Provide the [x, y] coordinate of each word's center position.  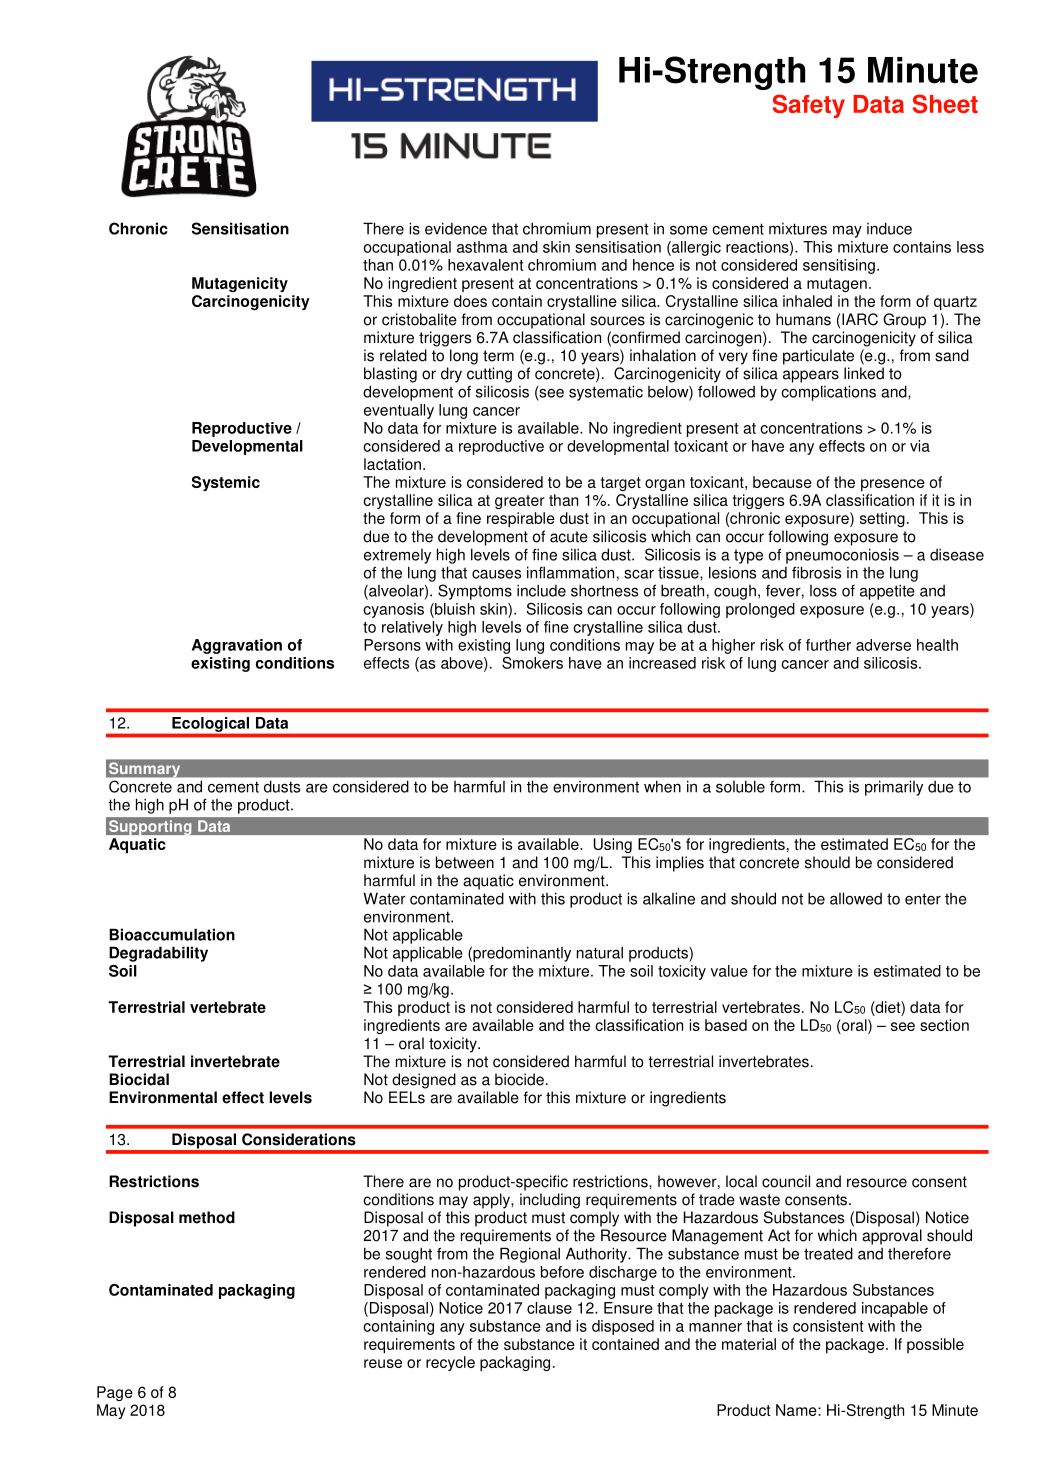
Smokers [532, 663]
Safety [809, 106]
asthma [482, 247]
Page [115, 1393]
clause [549, 1308]
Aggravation [237, 646]
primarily [894, 788]
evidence [456, 228]
